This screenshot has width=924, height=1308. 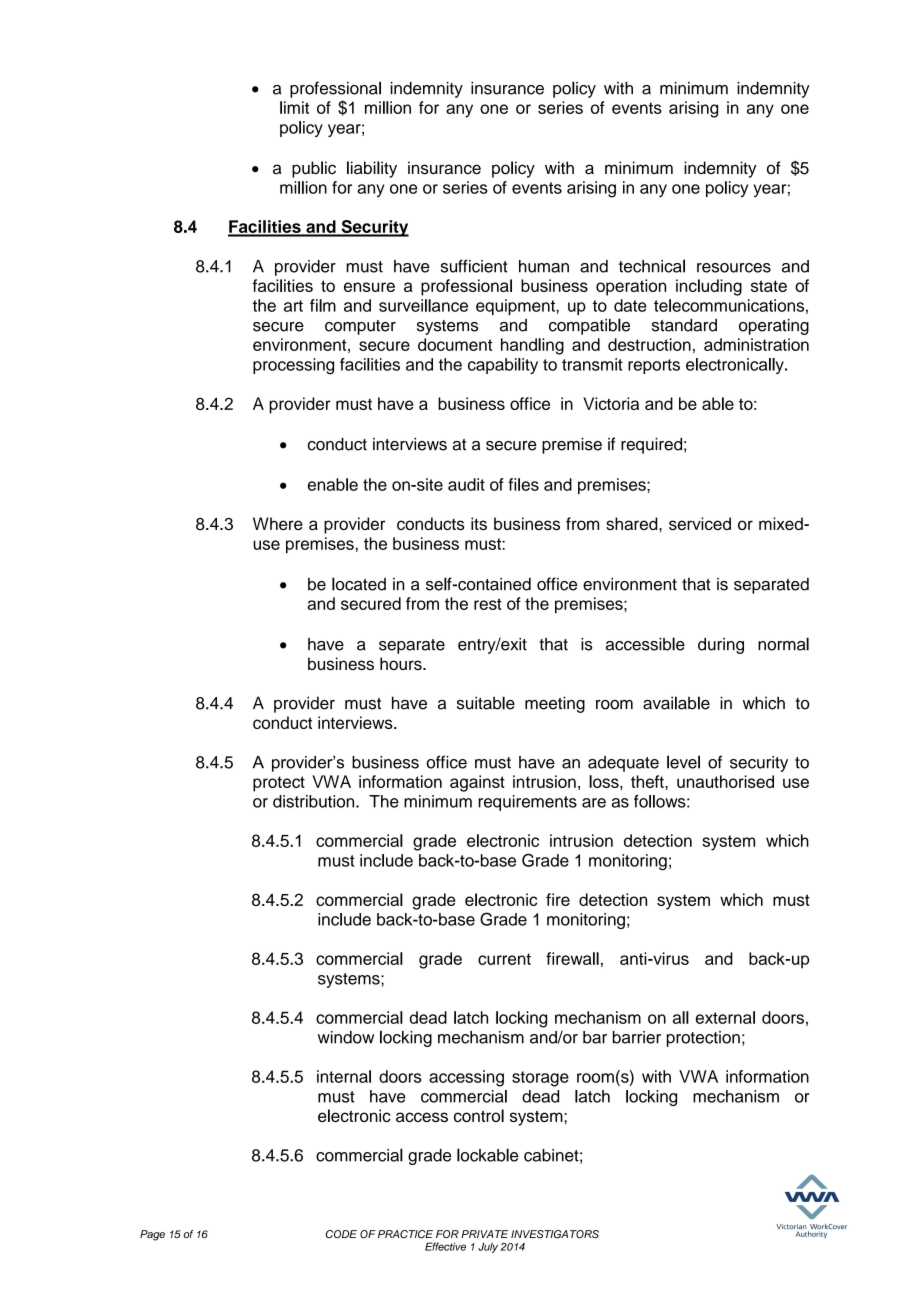 What do you see at coordinates (466, 484) in the screenshot?
I see `audit` at bounding box center [466, 484].
